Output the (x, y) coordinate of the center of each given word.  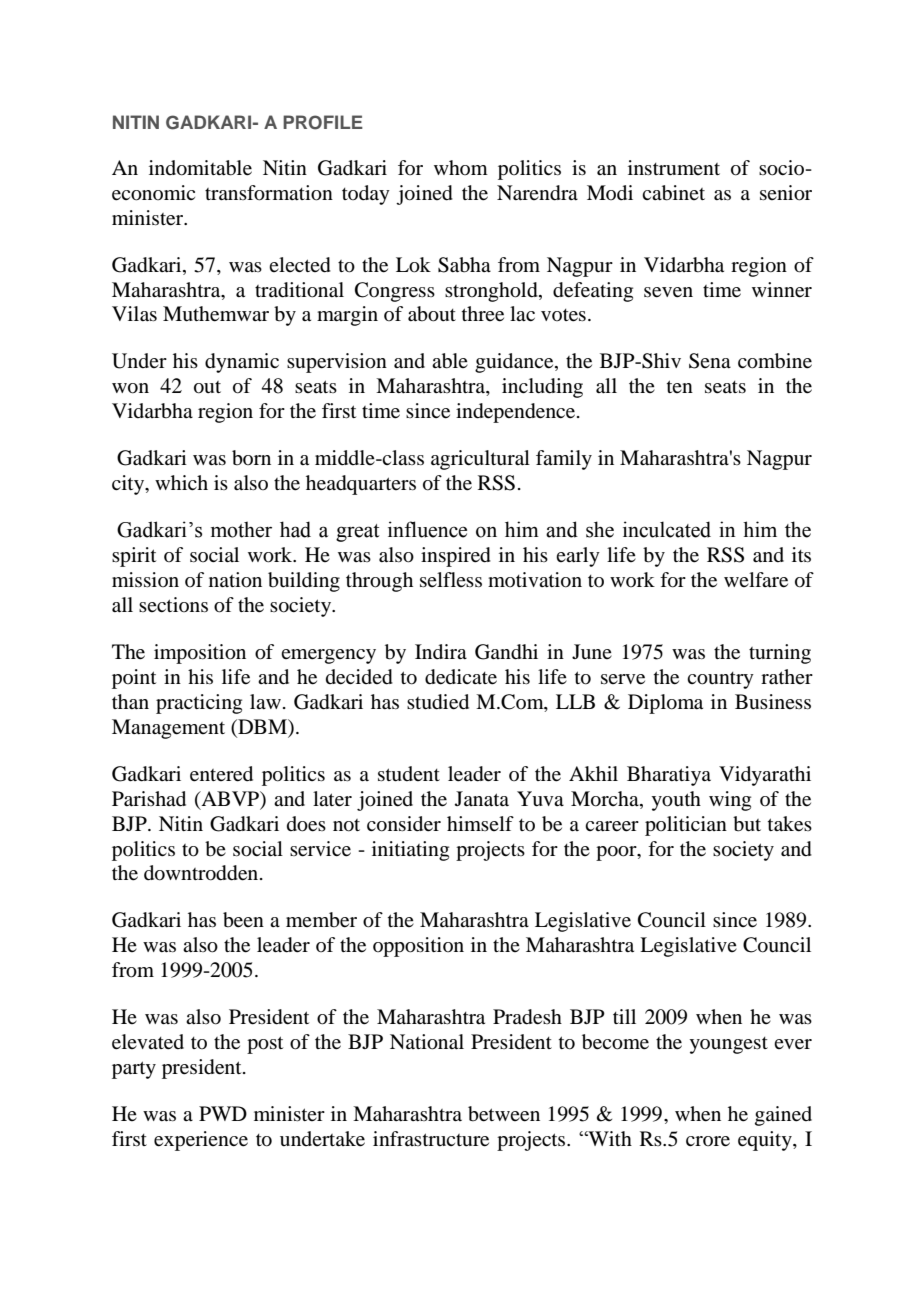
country (720, 680)
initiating (410, 851)
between (504, 1114)
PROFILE (323, 122)
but (747, 824)
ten (680, 386)
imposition (200, 654)
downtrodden (202, 873)
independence (517, 413)
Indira (441, 652)
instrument (674, 167)
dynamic (242, 363)
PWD (223, 1113)
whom (461, 167)
